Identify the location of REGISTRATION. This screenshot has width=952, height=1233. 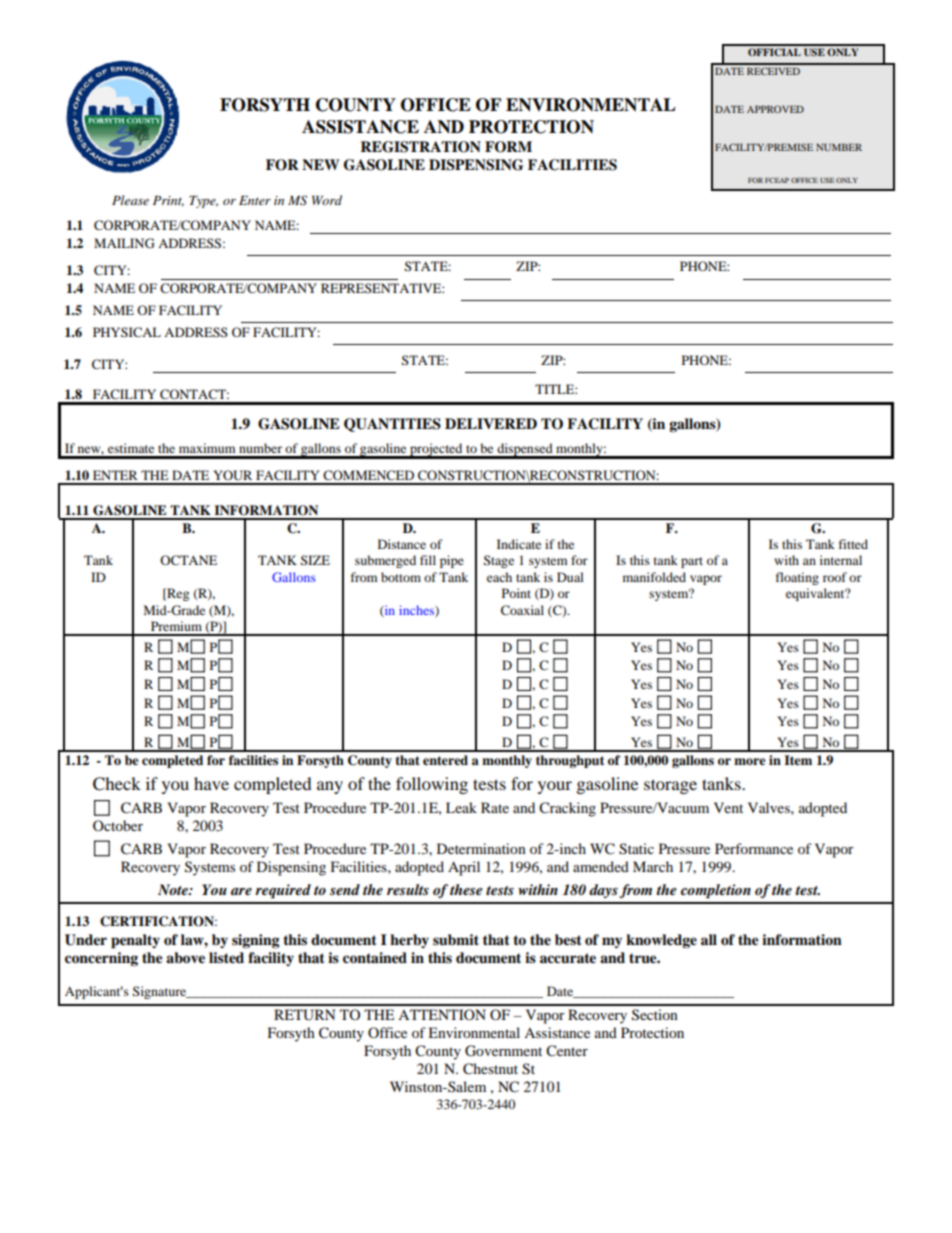
(420, 147).
